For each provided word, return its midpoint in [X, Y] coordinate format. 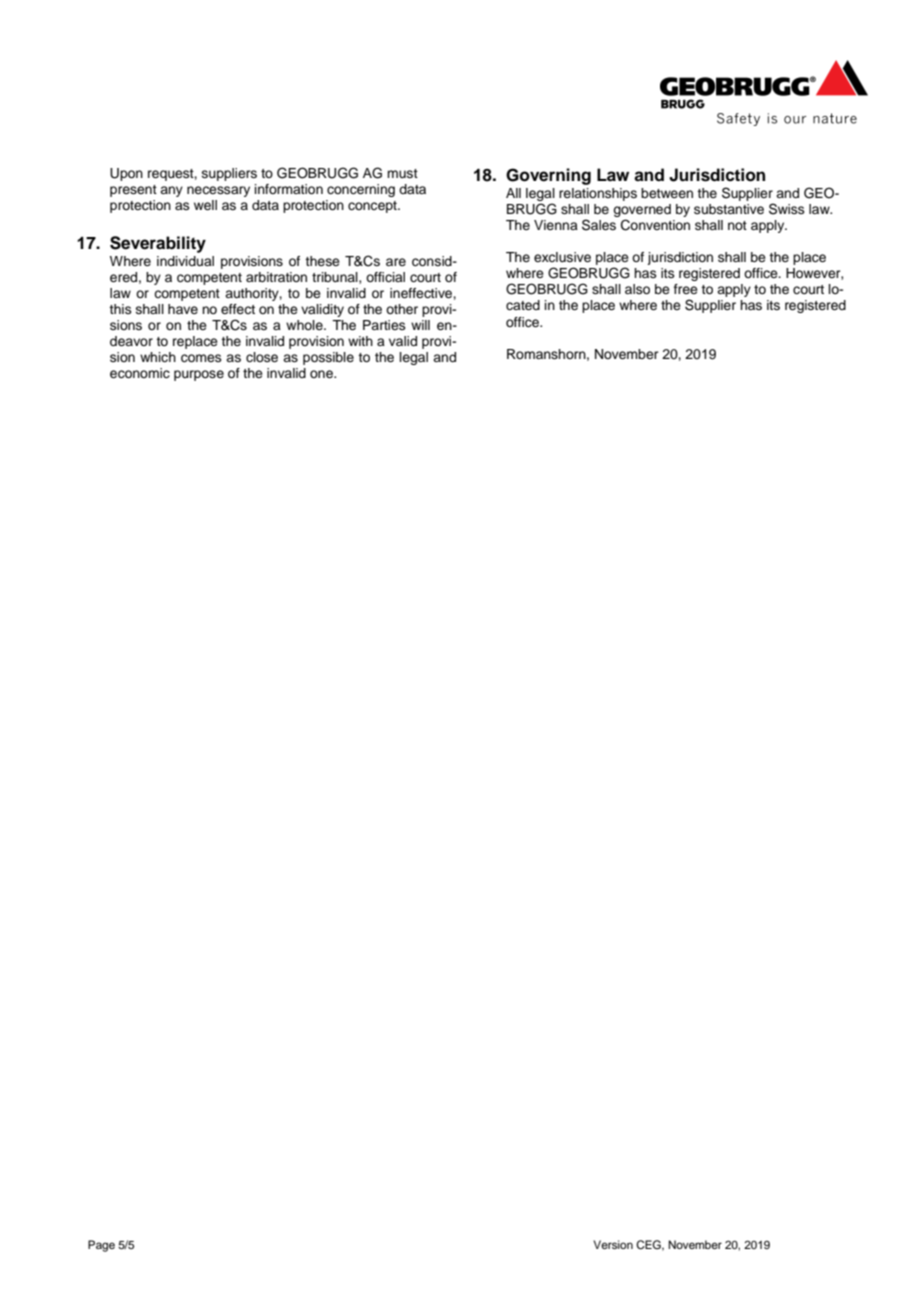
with [360, 341]
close [262, 357]
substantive [729, 209]
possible [328, 358]
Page [101, 1246]
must [402, 173]
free [686, 289]
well [205, 205]
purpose [199, 375]
